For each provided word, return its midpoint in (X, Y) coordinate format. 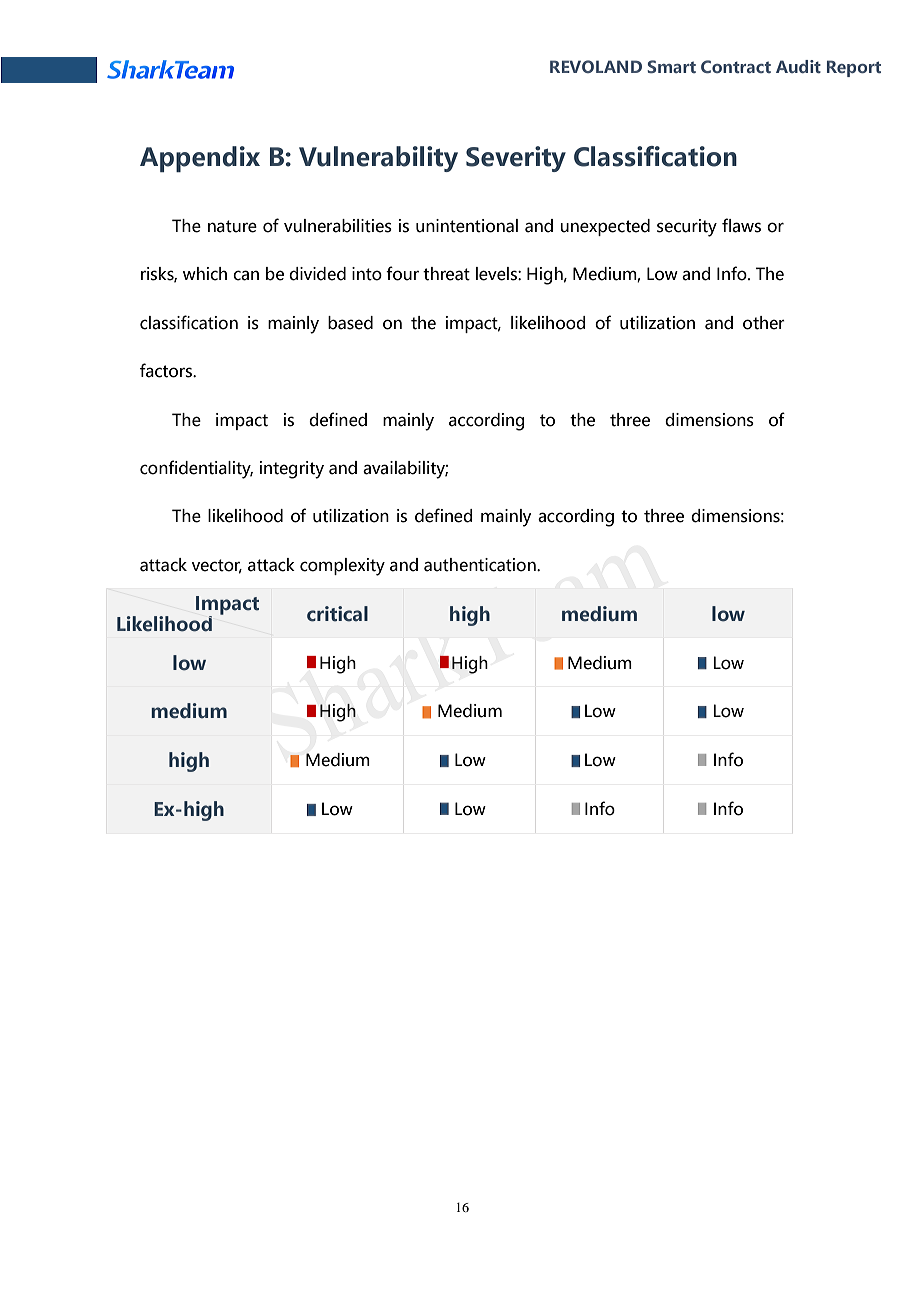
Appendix (200, 159)
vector (217, 566)
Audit (798, 66)
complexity (342, 567)
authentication (481, 565)
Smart (671, 66)
